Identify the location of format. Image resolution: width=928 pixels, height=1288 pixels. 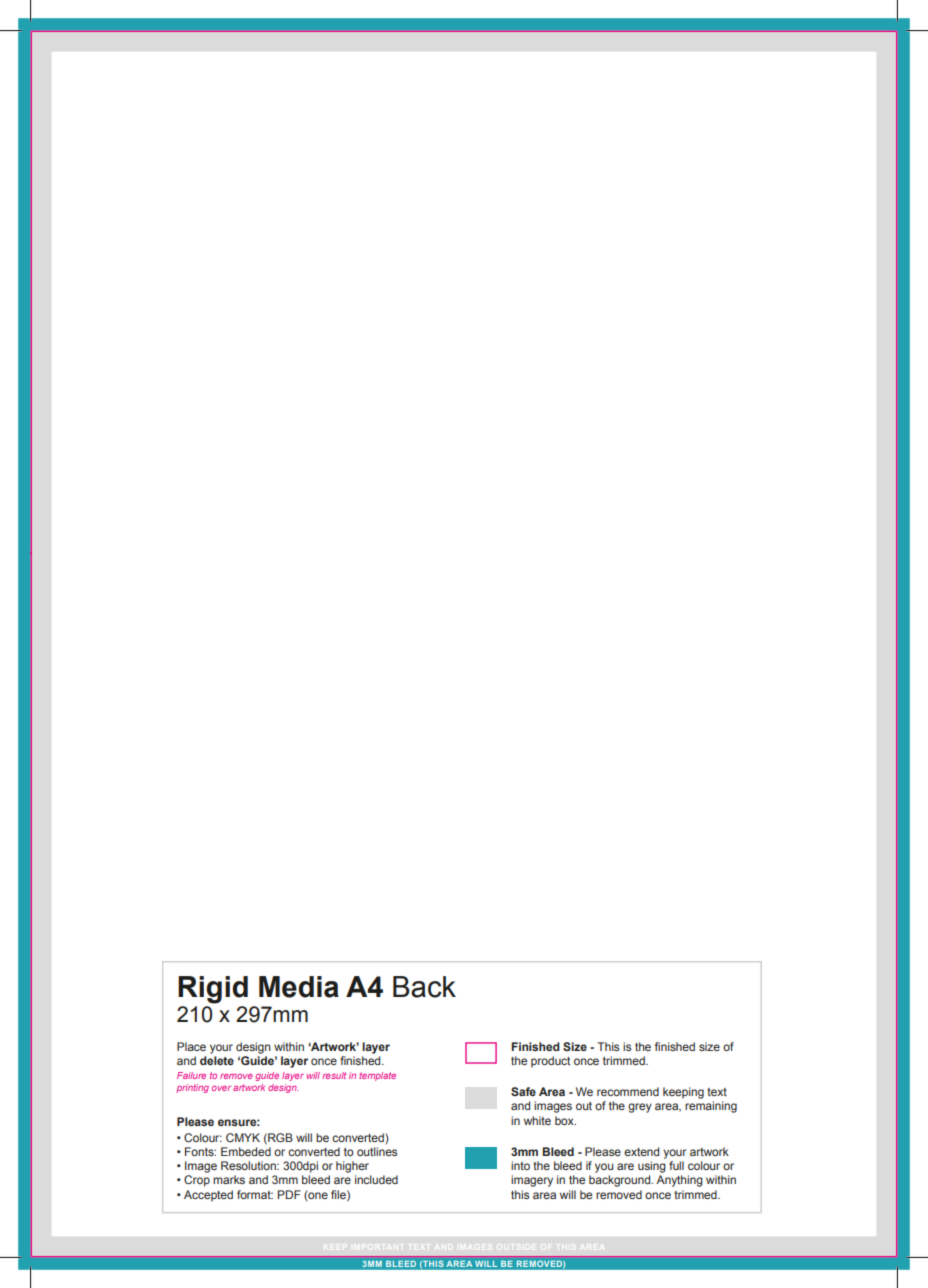
(255, 1194).
